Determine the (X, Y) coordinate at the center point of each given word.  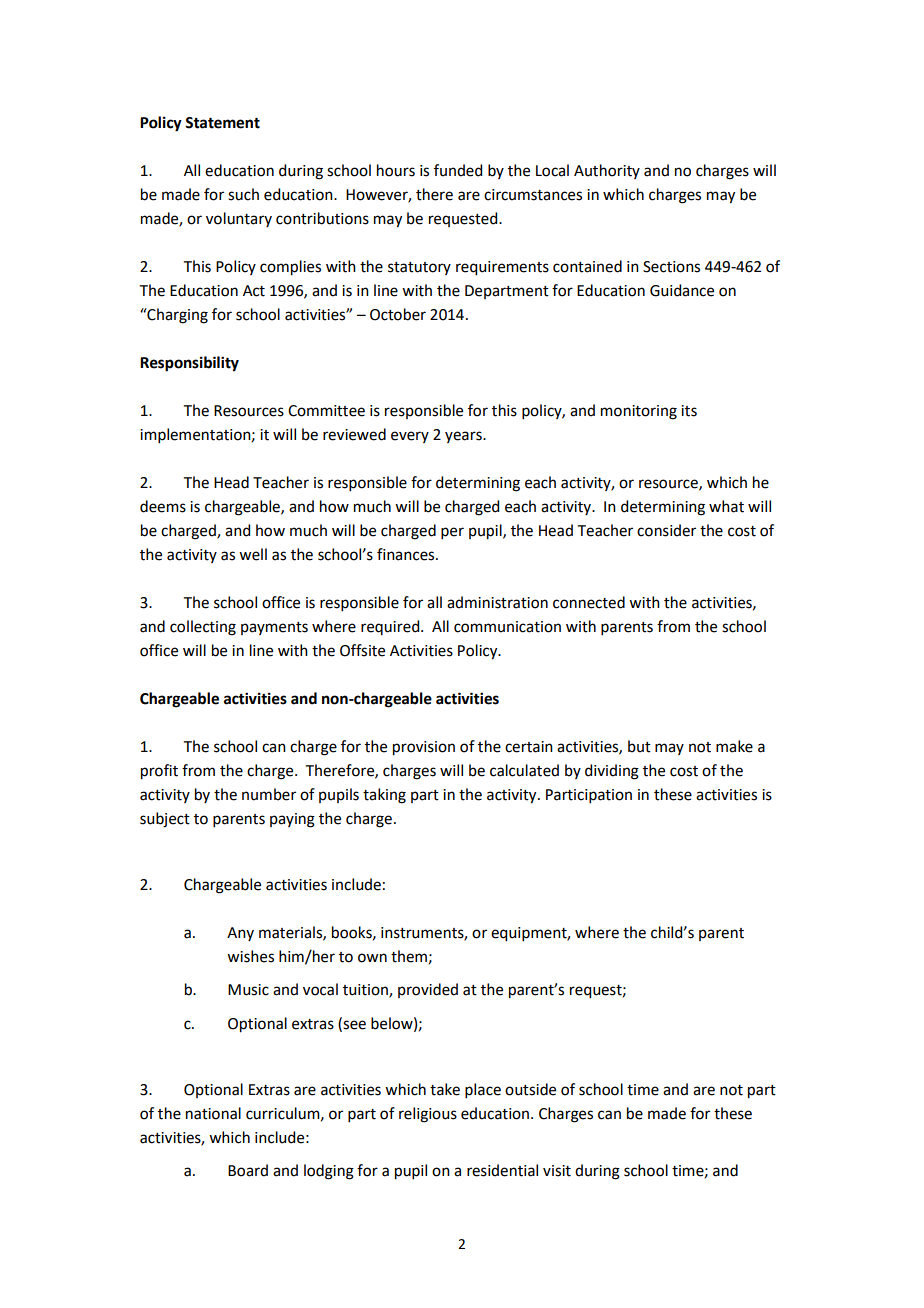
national (213, 1113)
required (391, 627)
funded (458, 170)
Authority (607, 171)
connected (589, 602)
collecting (203, 628)
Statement (222, 123)
